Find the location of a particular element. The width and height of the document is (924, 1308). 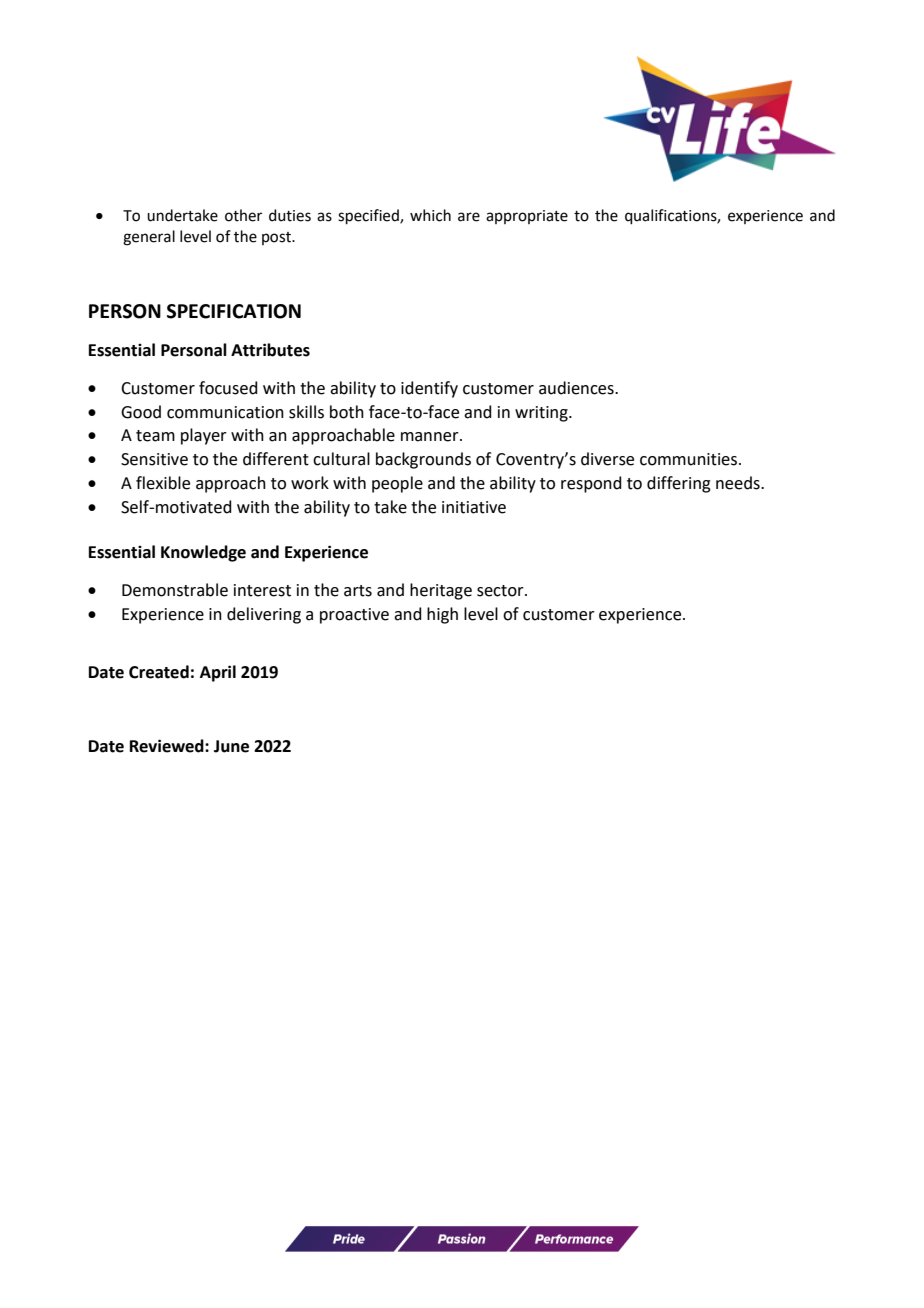

June is located at coordinates (231, 746).
